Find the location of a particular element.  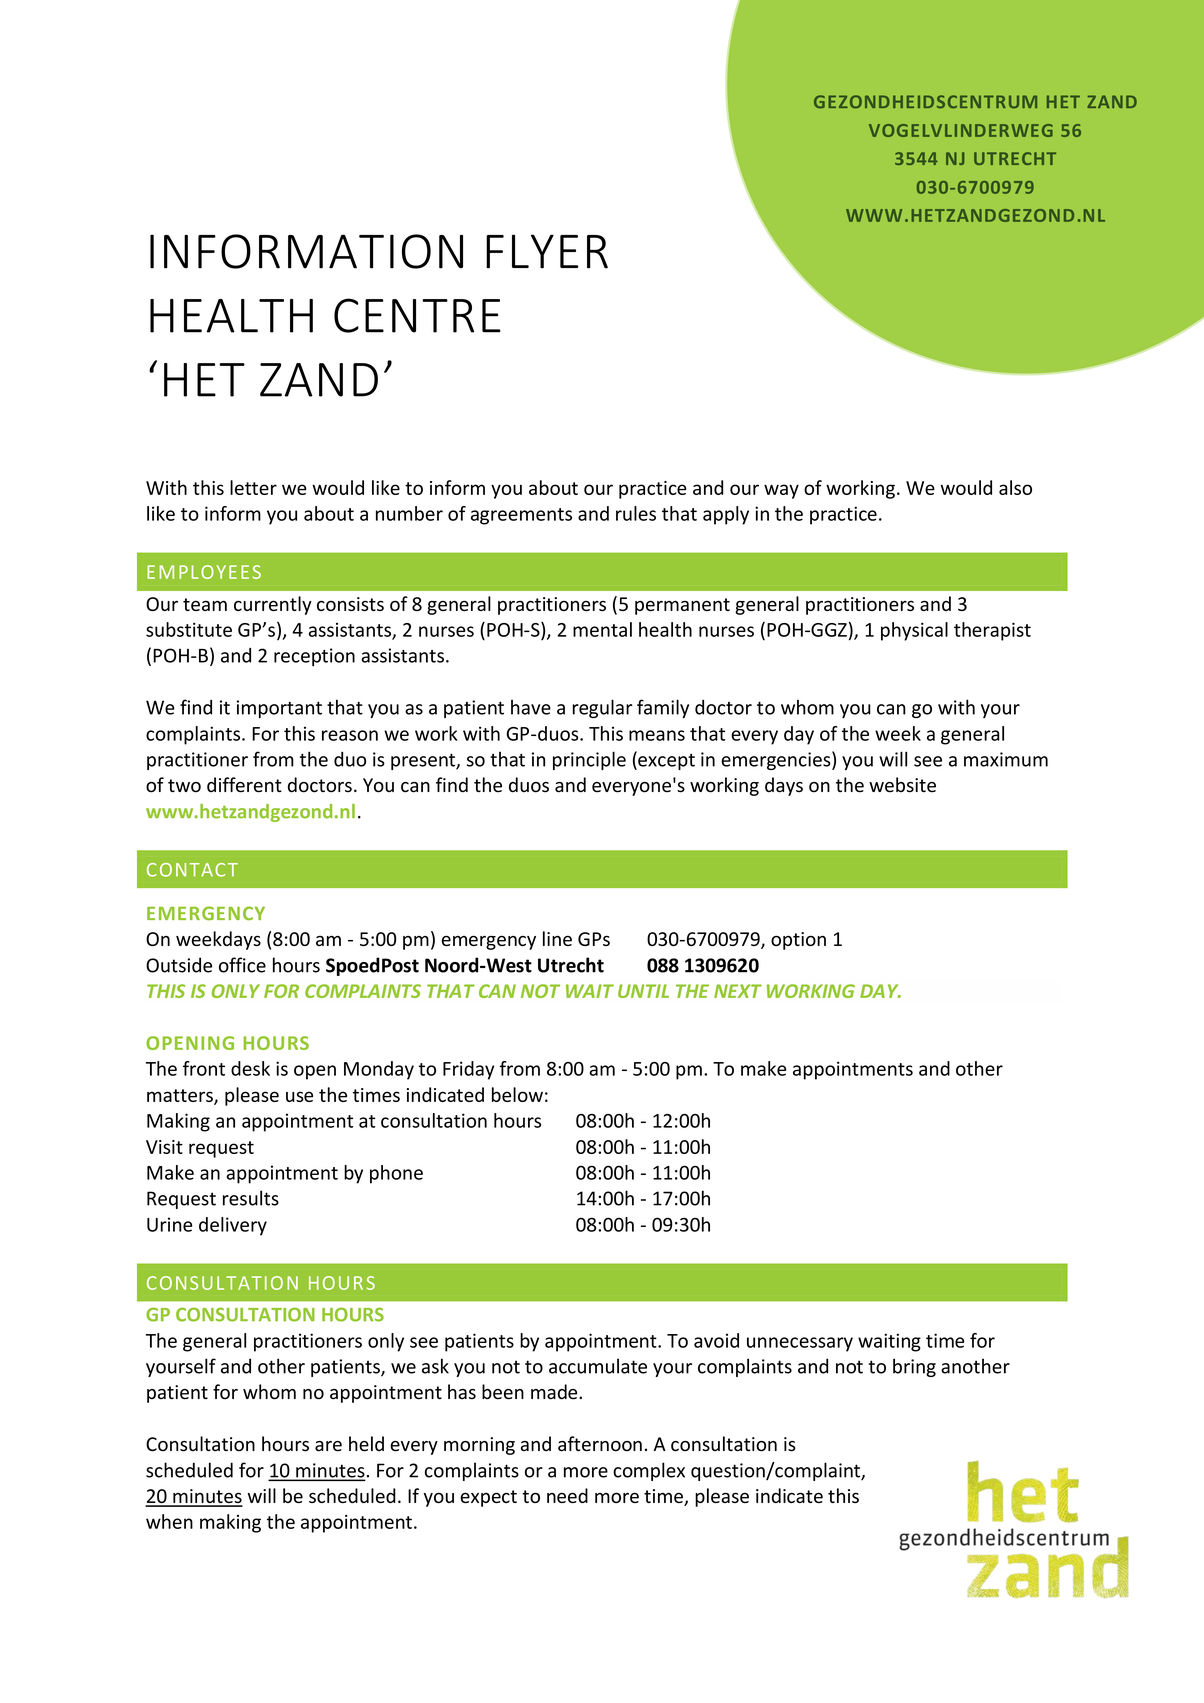

physical is located at coordinates (914, 631).
